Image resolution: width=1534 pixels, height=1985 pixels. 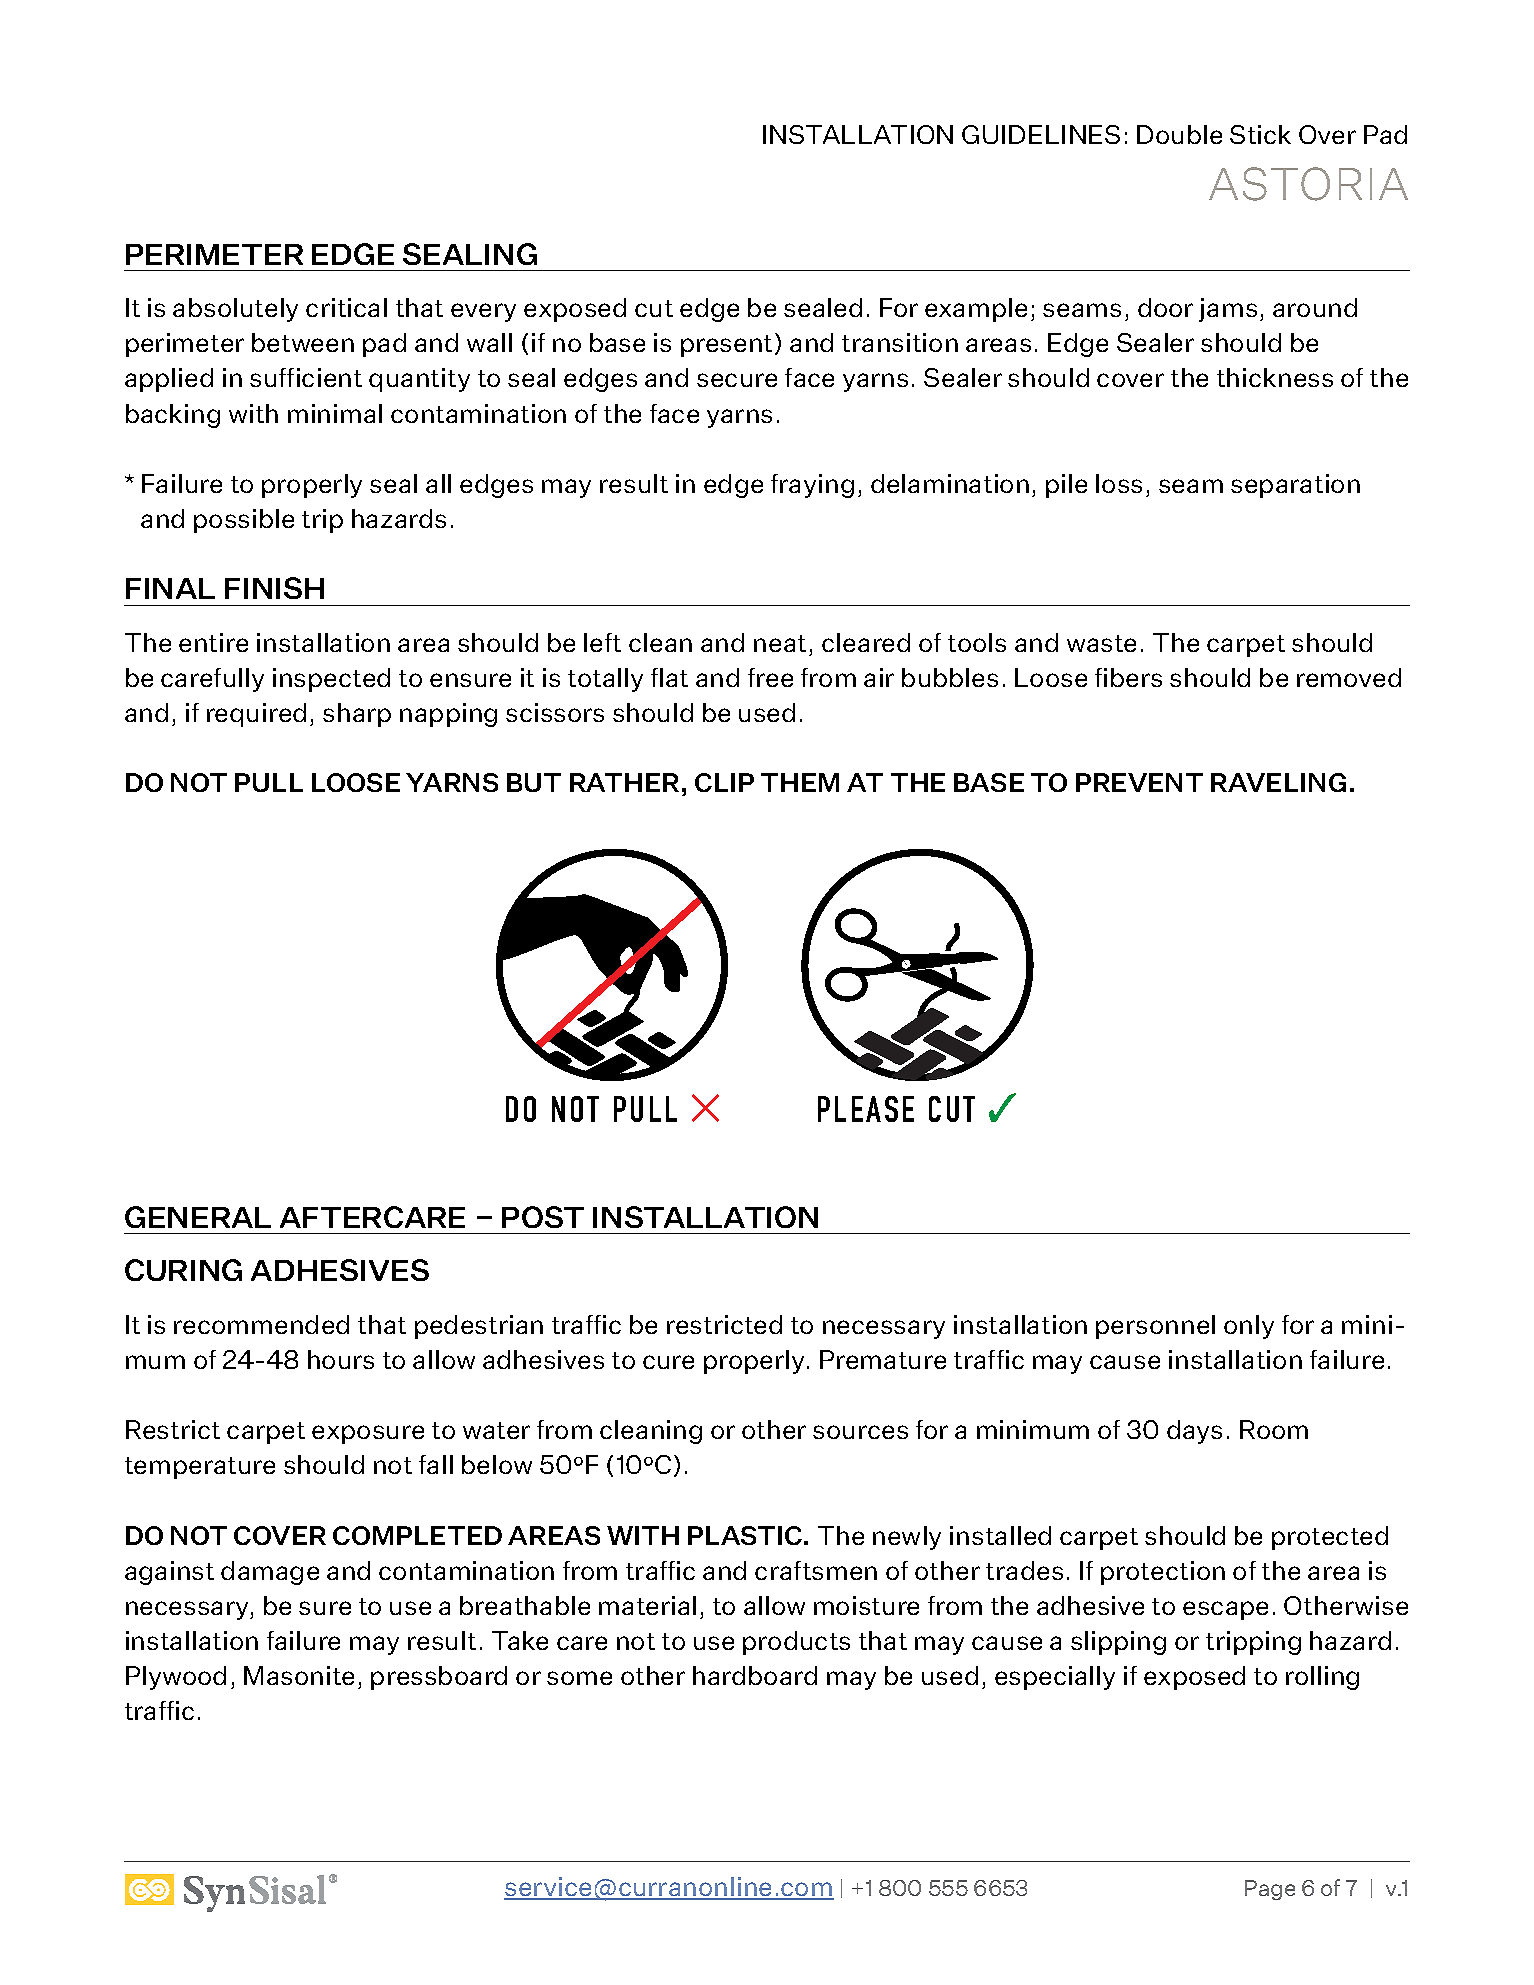 I want to click on Take, so click(x=520, y=1640).
